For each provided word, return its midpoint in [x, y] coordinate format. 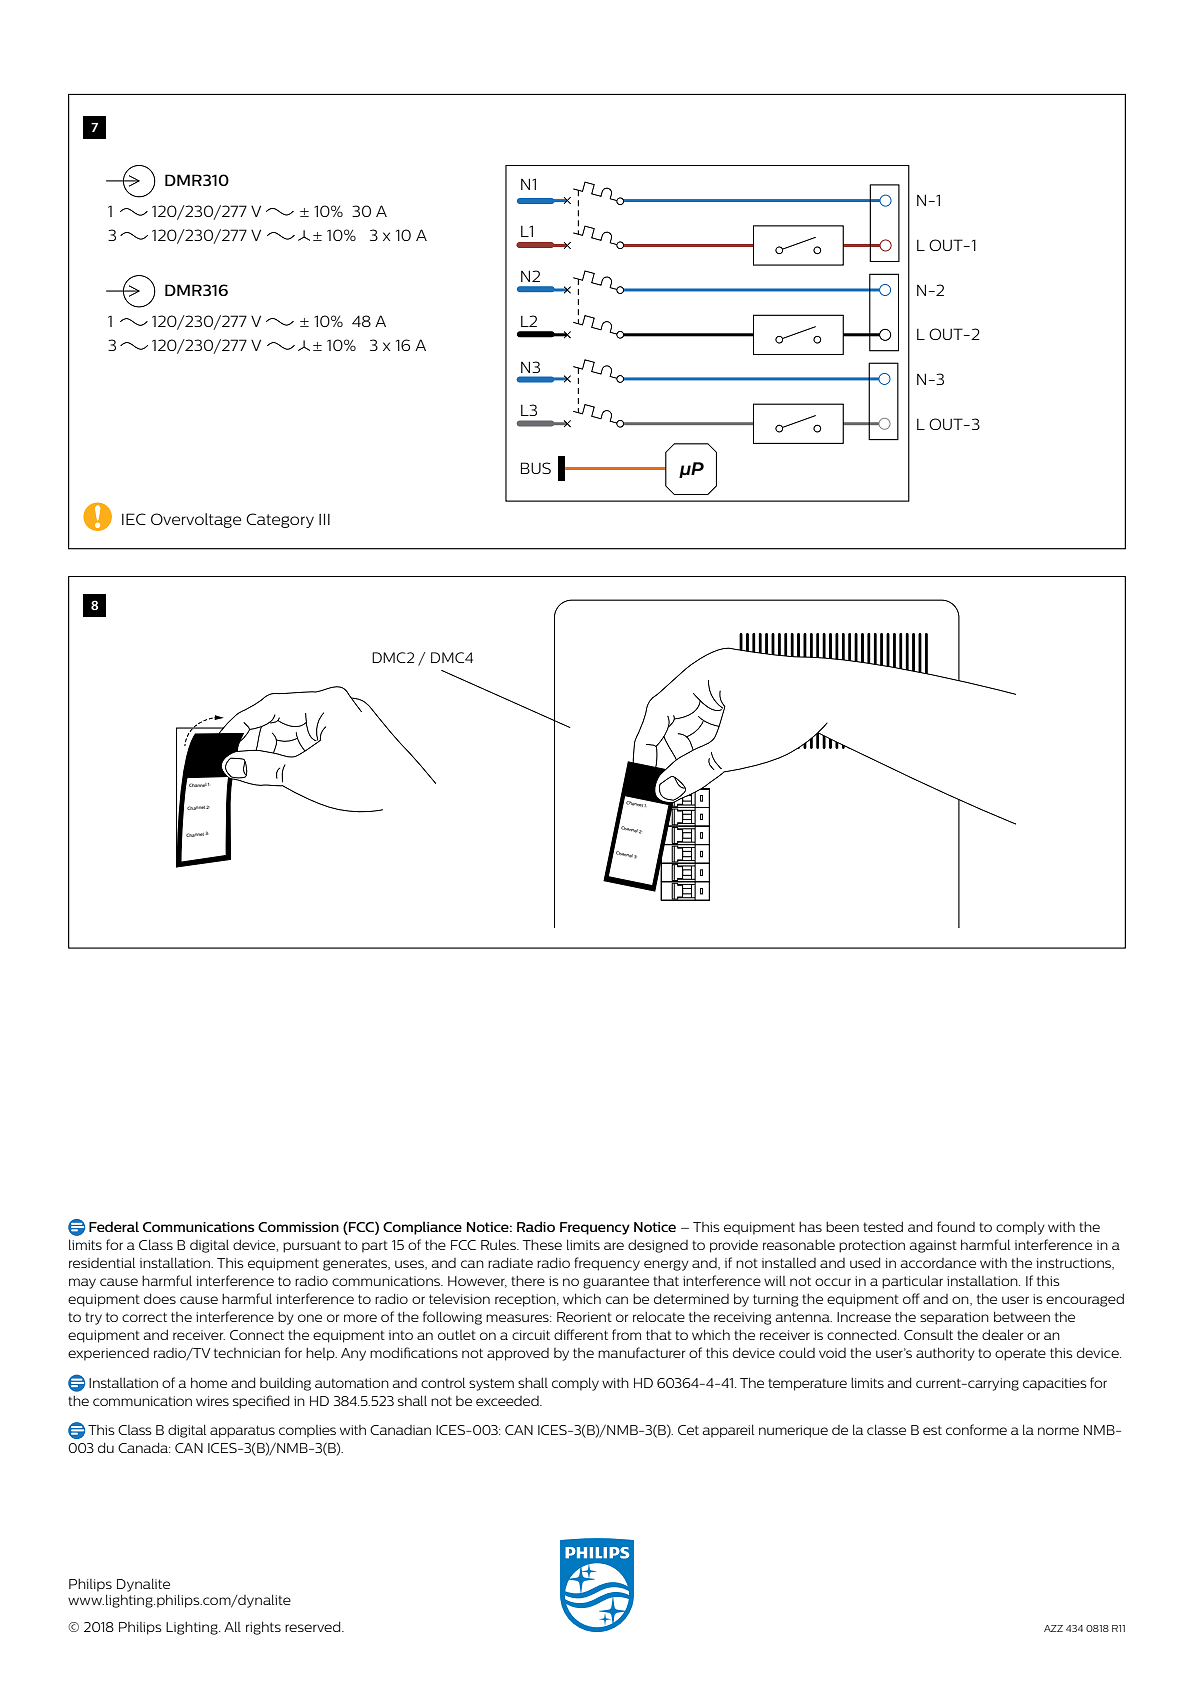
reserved [314, 1626]
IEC [134, 519]
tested [883, 1226]
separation [954, 1318]
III [324, 519]
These [542, 1244]
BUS [536, 468]
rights [263, 1628]
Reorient [584, 1317]
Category [280, 520]
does [160, 1298]
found [956, 1226]
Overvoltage [196, 520]
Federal [114, 1226]
